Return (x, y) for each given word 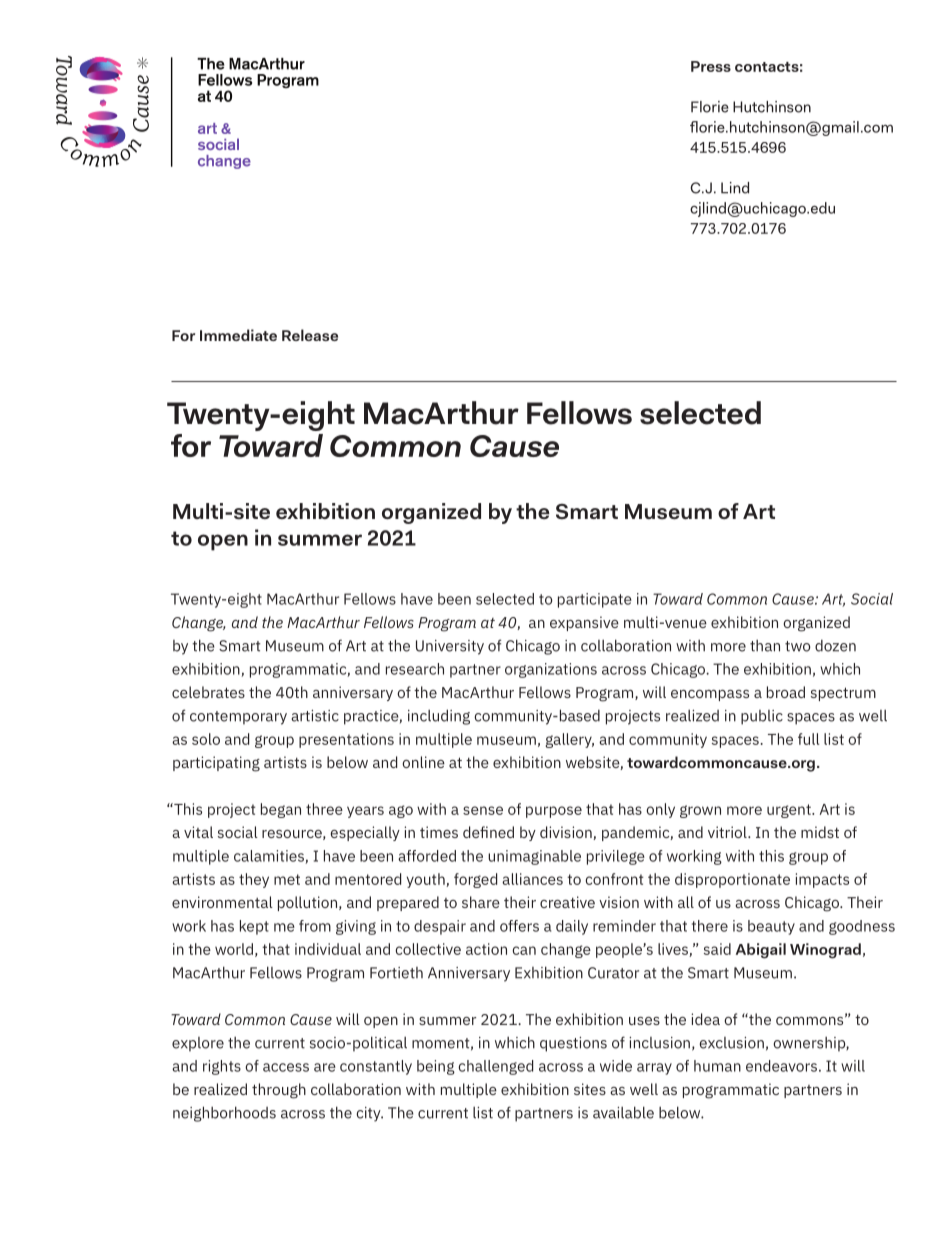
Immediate (238, 335)
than (765, 646)
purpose (554, 812)
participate (595, 600)
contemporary (238, 718)
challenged (495, 1067)
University (450, 647)
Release (310, 335)
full (808, 739)
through (279, 1091)
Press (711, 66)
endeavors (781, 1066)
